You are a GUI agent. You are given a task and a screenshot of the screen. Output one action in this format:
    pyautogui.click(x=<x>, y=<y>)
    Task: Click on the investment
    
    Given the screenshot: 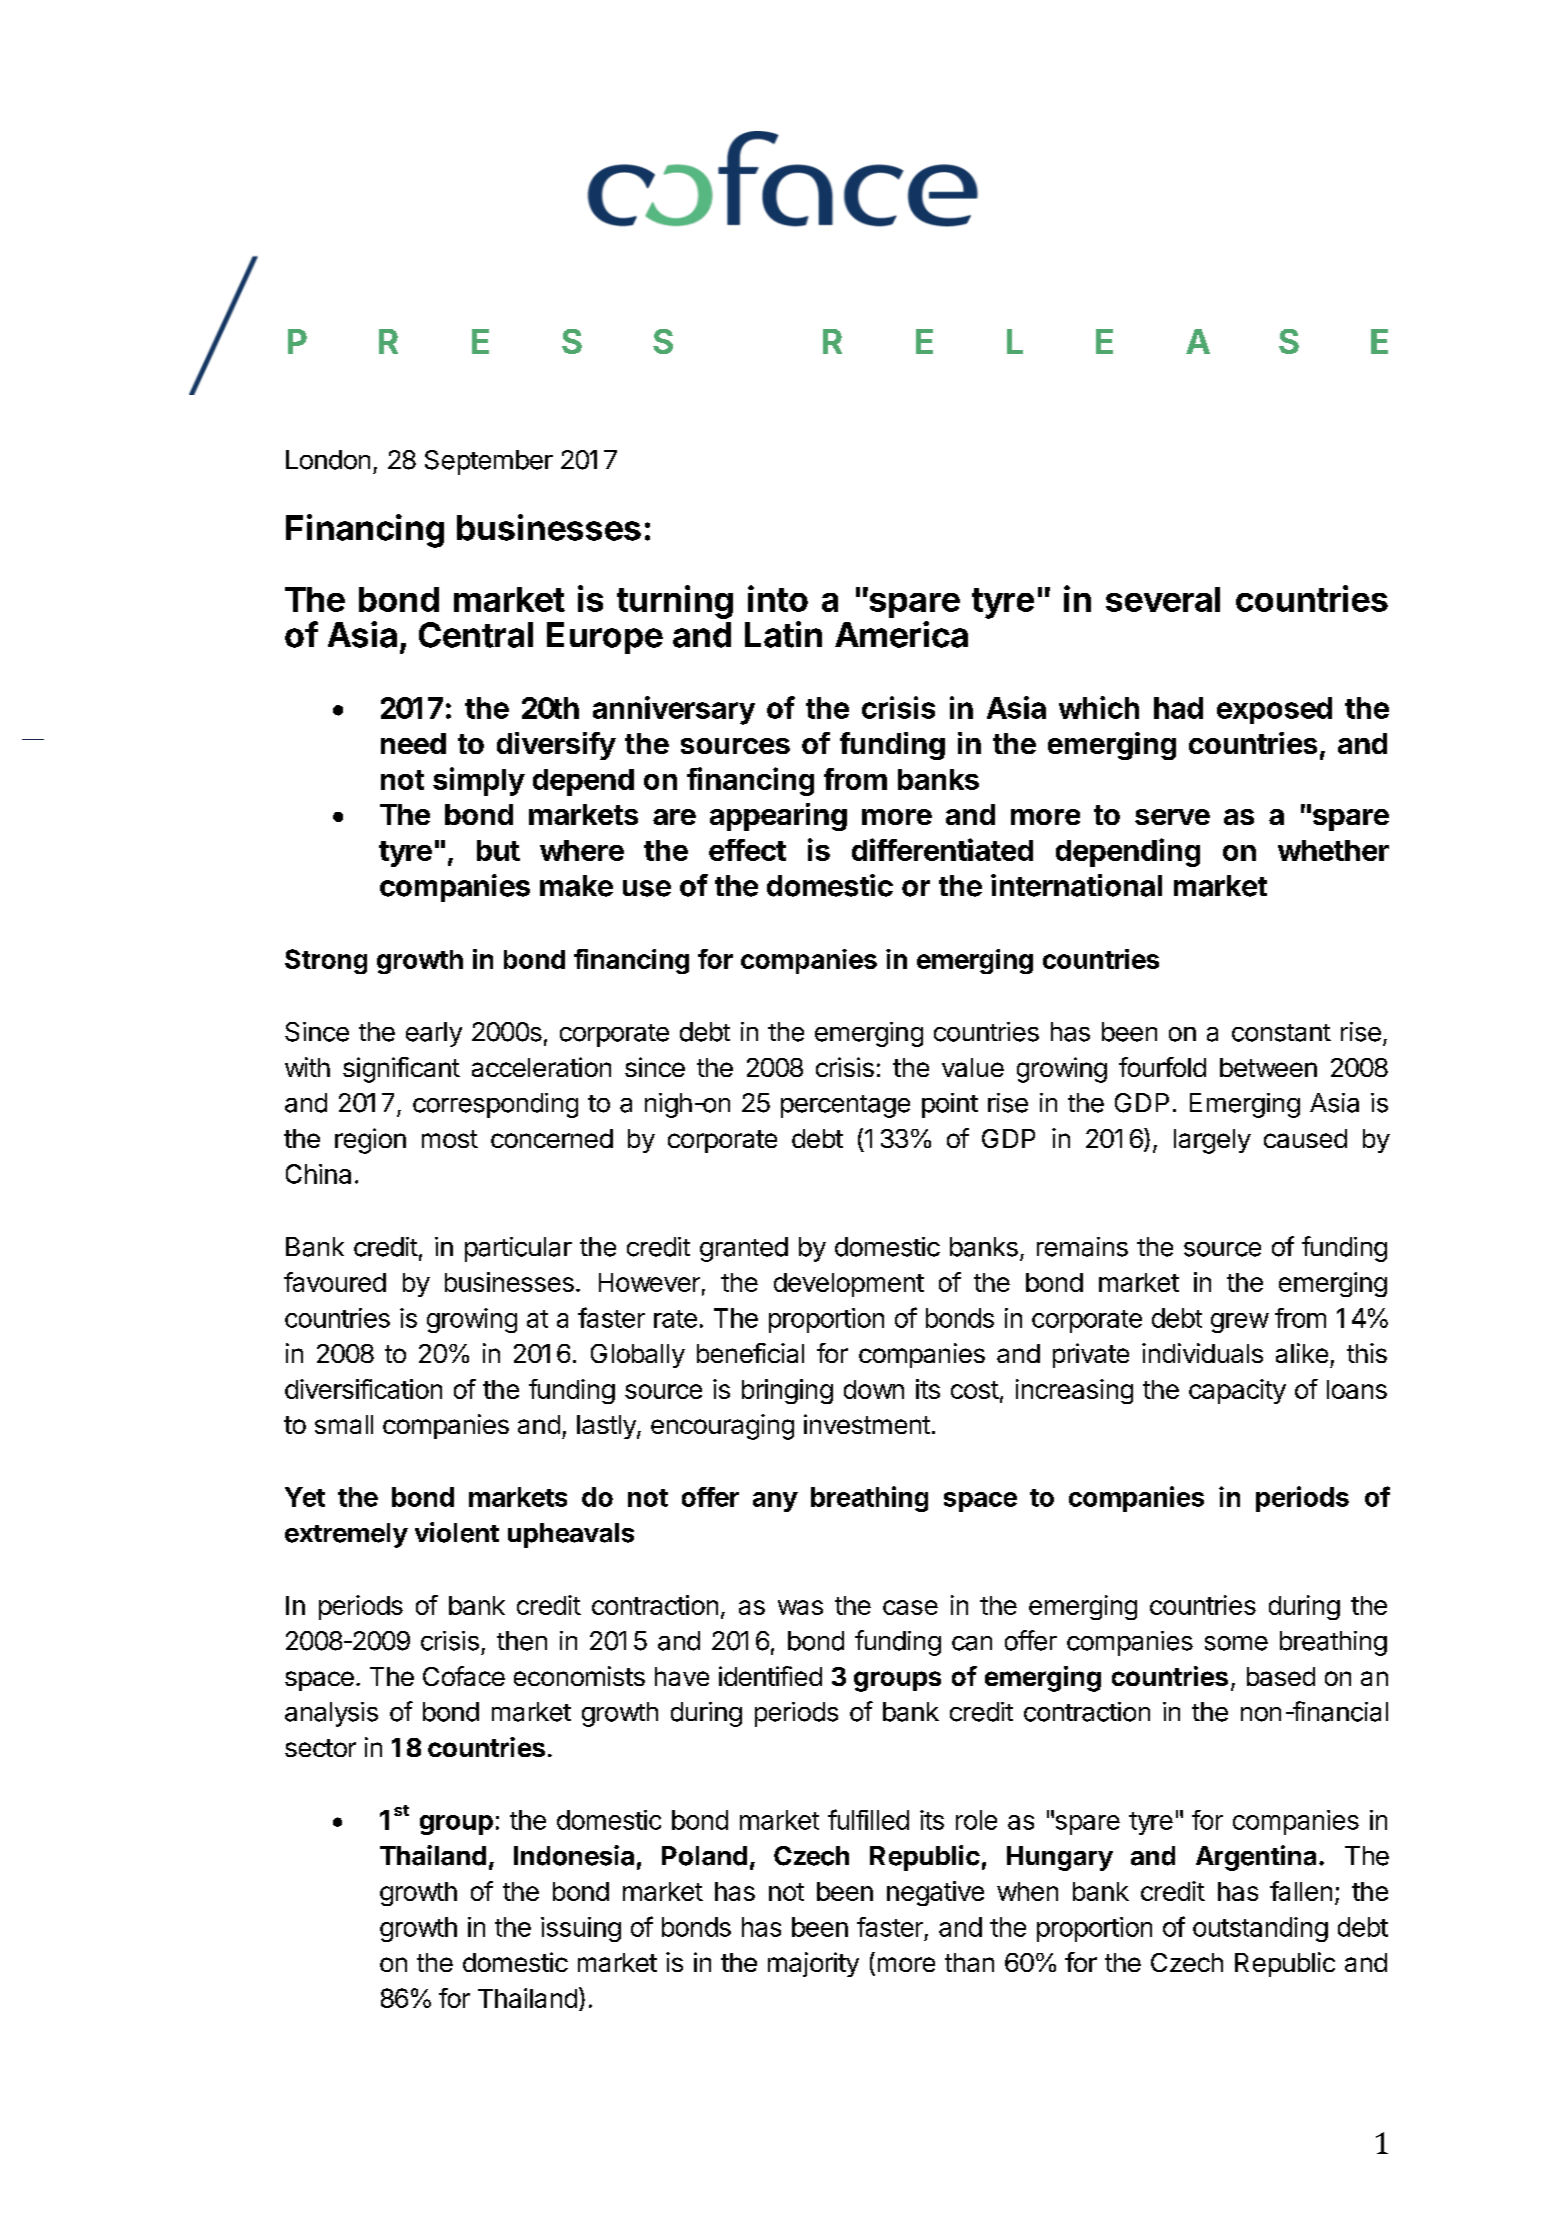 What is the action you would take?
    pyautogui.click(x=867, y=1424)
